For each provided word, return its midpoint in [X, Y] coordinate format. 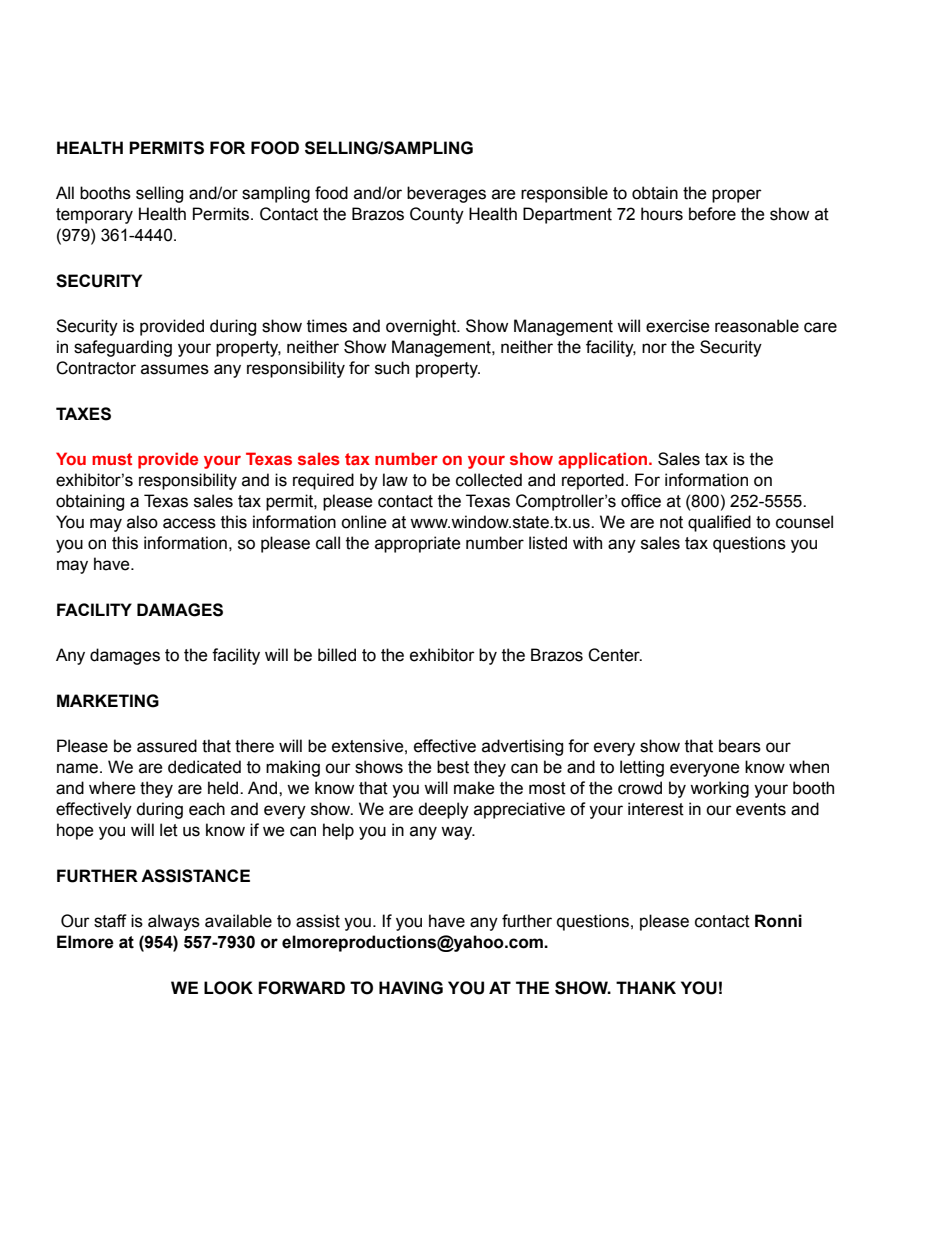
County [437, 215]
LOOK [228, 988]
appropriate [418, 544]
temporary [94, 216]
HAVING [411, 988]
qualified [719, 523]
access [189, 523]
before [712, 214]
